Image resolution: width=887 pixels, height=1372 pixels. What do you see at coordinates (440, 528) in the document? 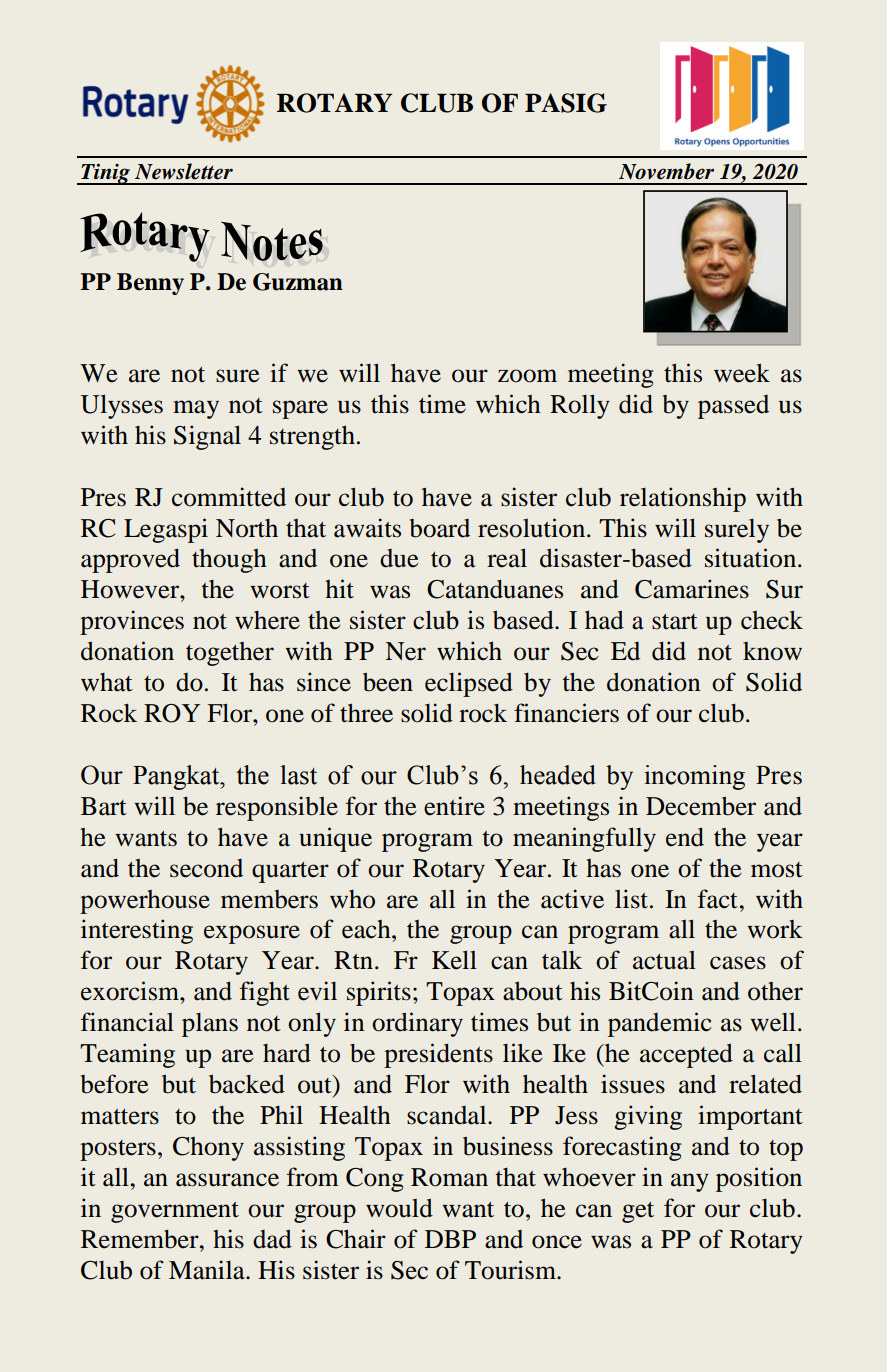
I see `board` at bounding box center [440, 528].
